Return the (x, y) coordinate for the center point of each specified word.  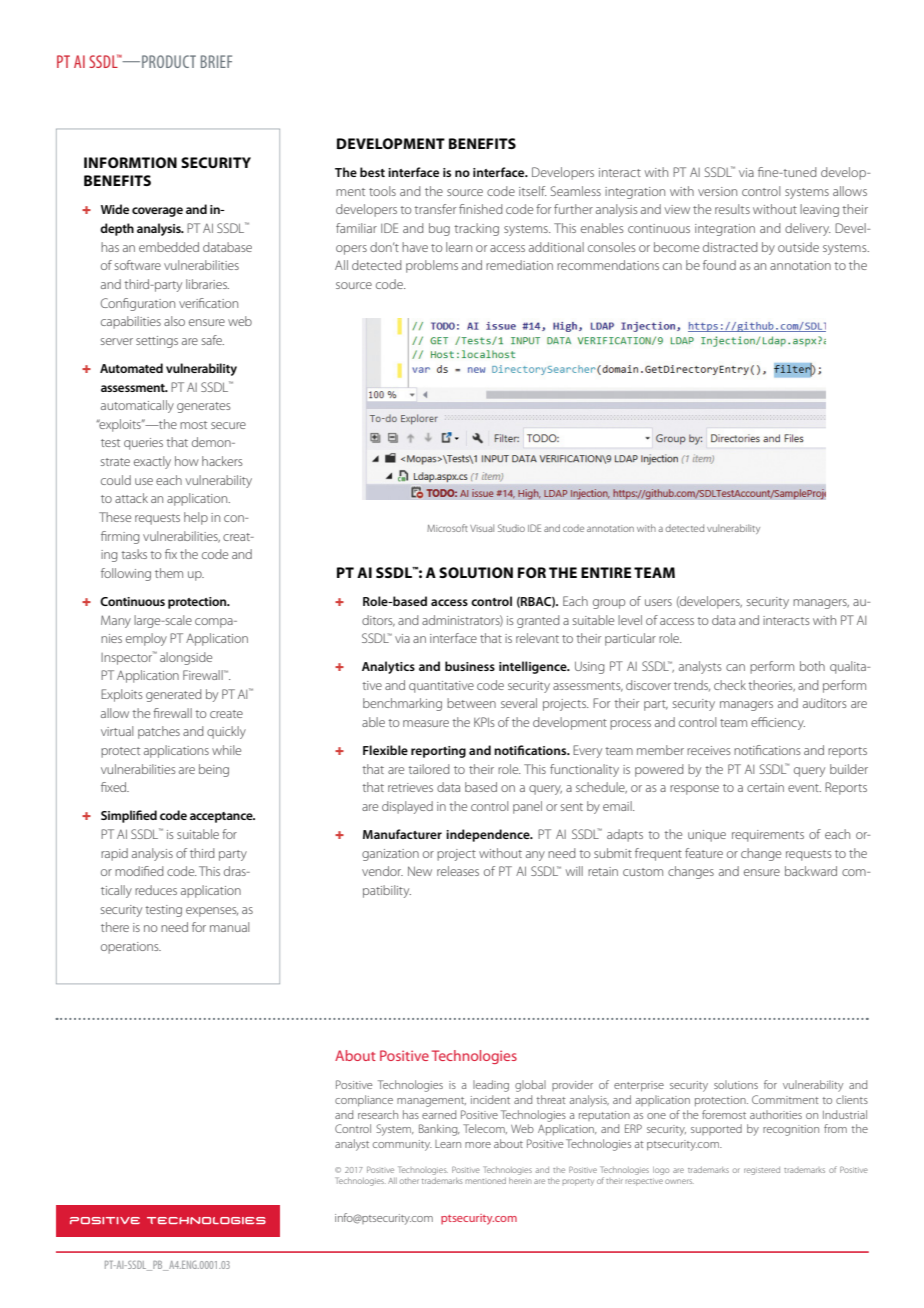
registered (762, 1171)
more (478, 1145)
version (717, 191)
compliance (364, 1100)
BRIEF (216, 61)
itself (532, 191)
